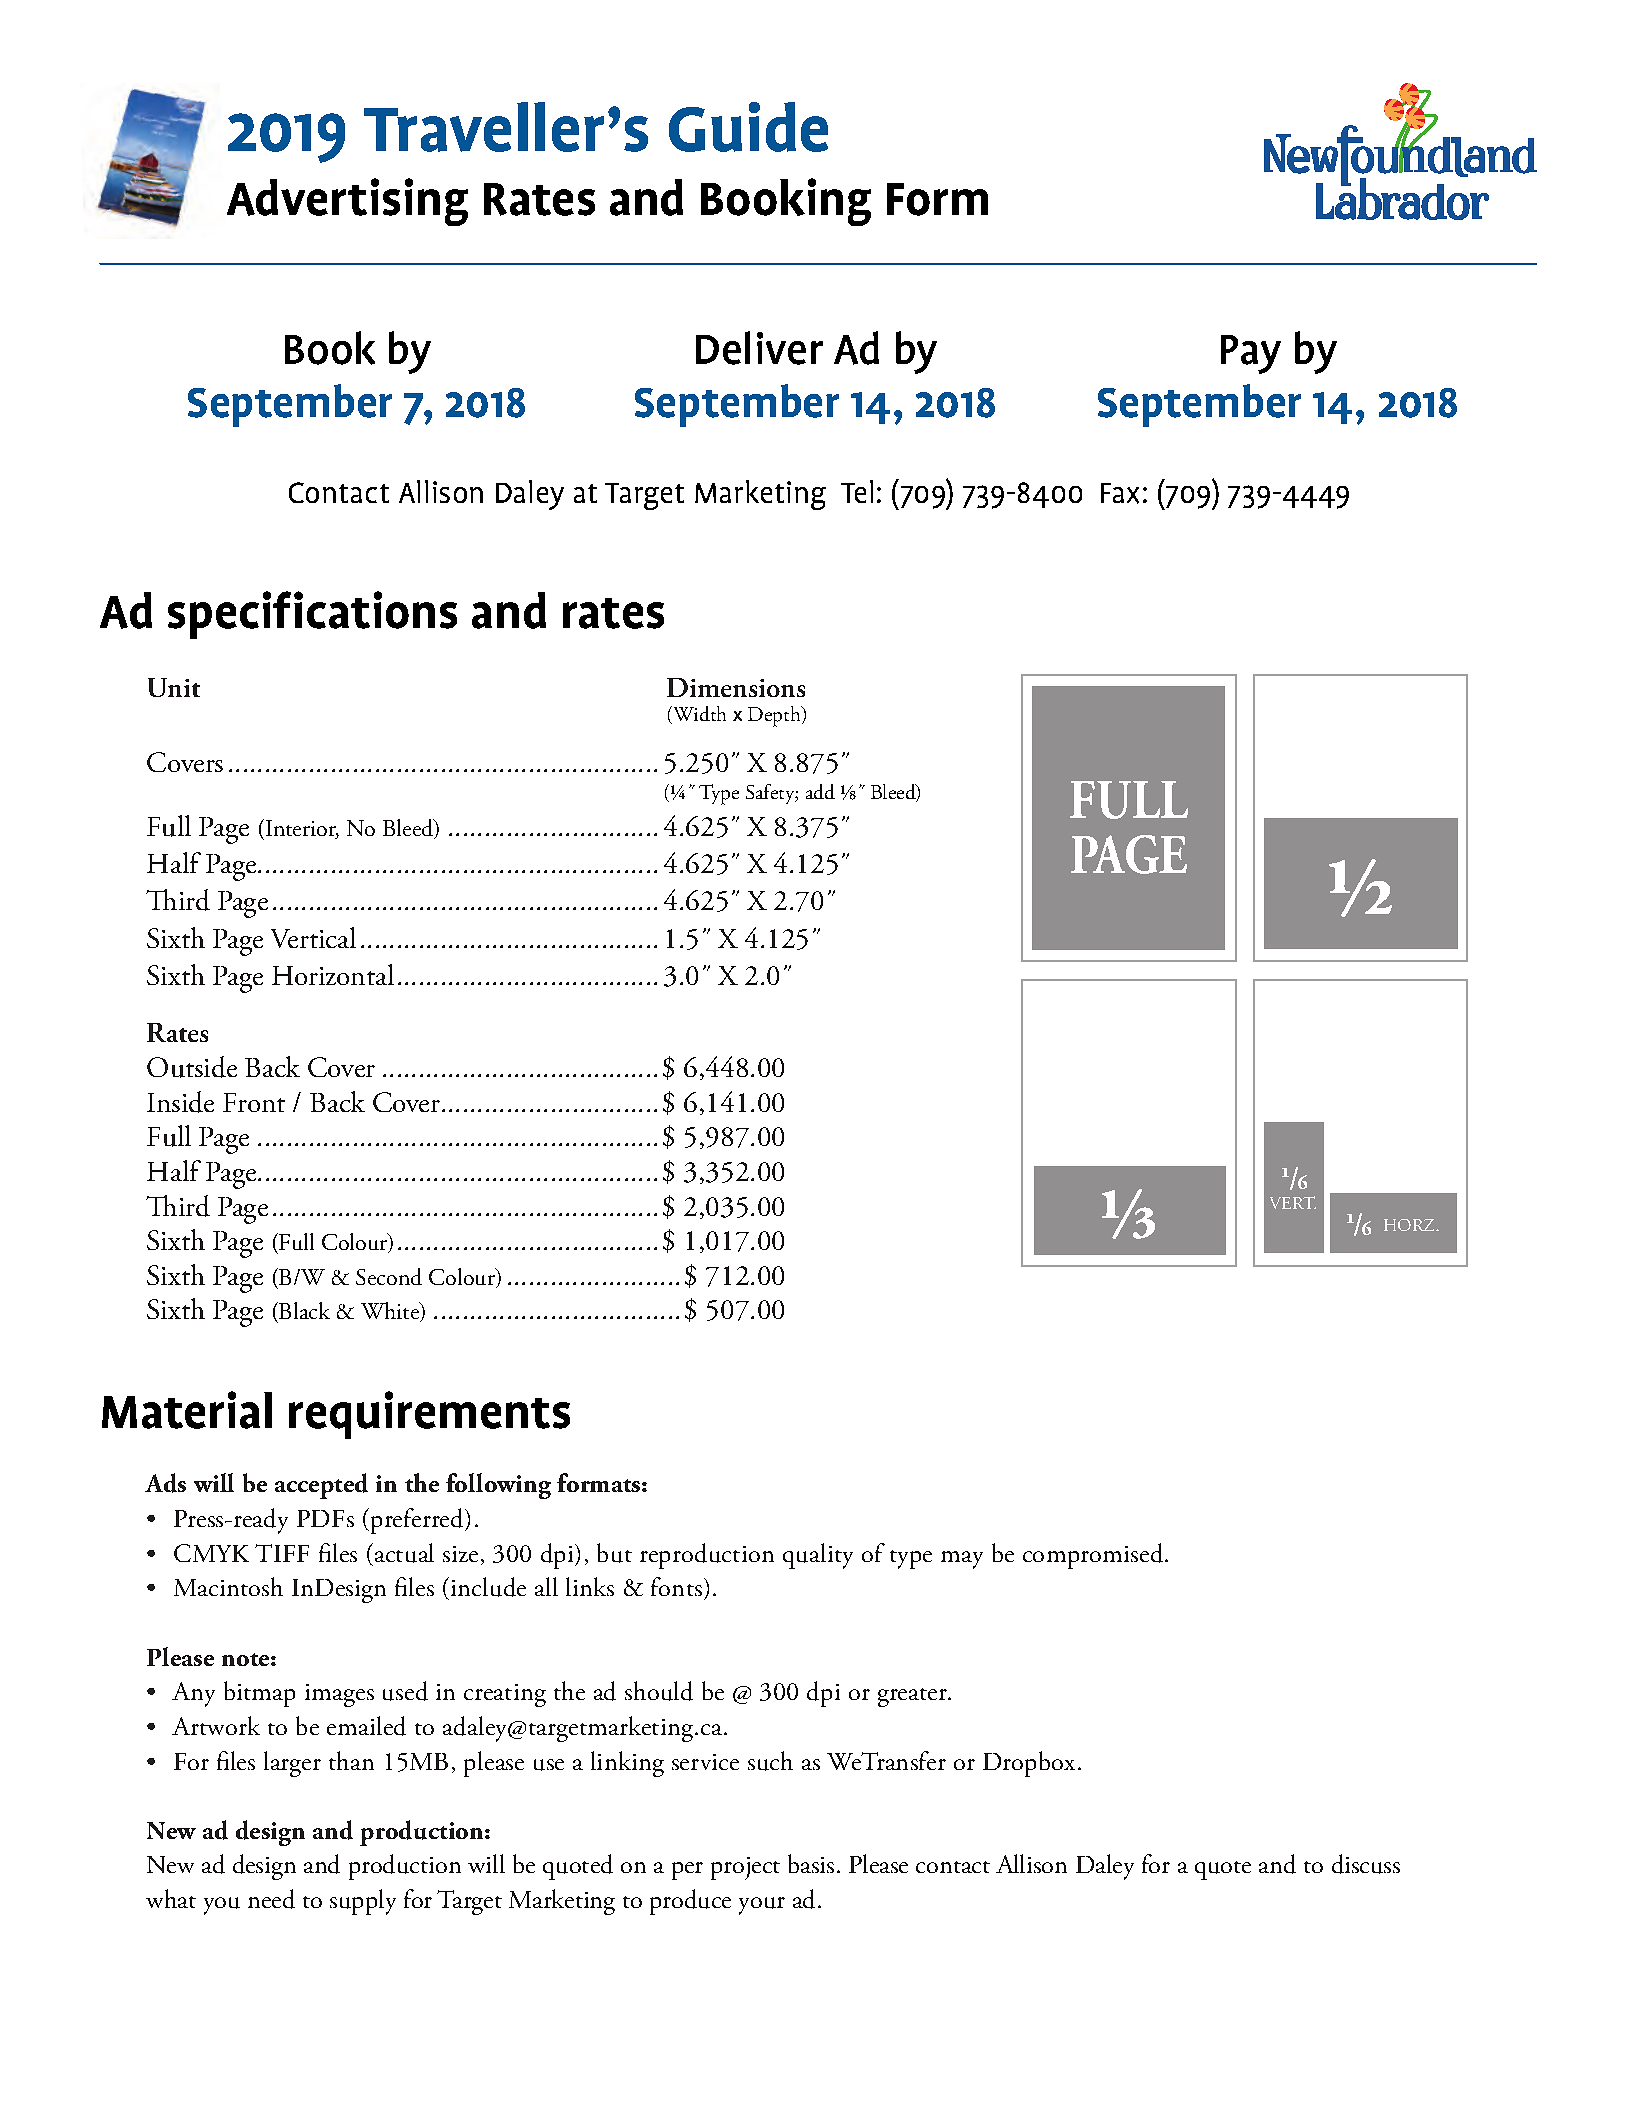 The width and height of the screenshot is (1631, 2111). I want to click on Depth, so click(775, 716).
